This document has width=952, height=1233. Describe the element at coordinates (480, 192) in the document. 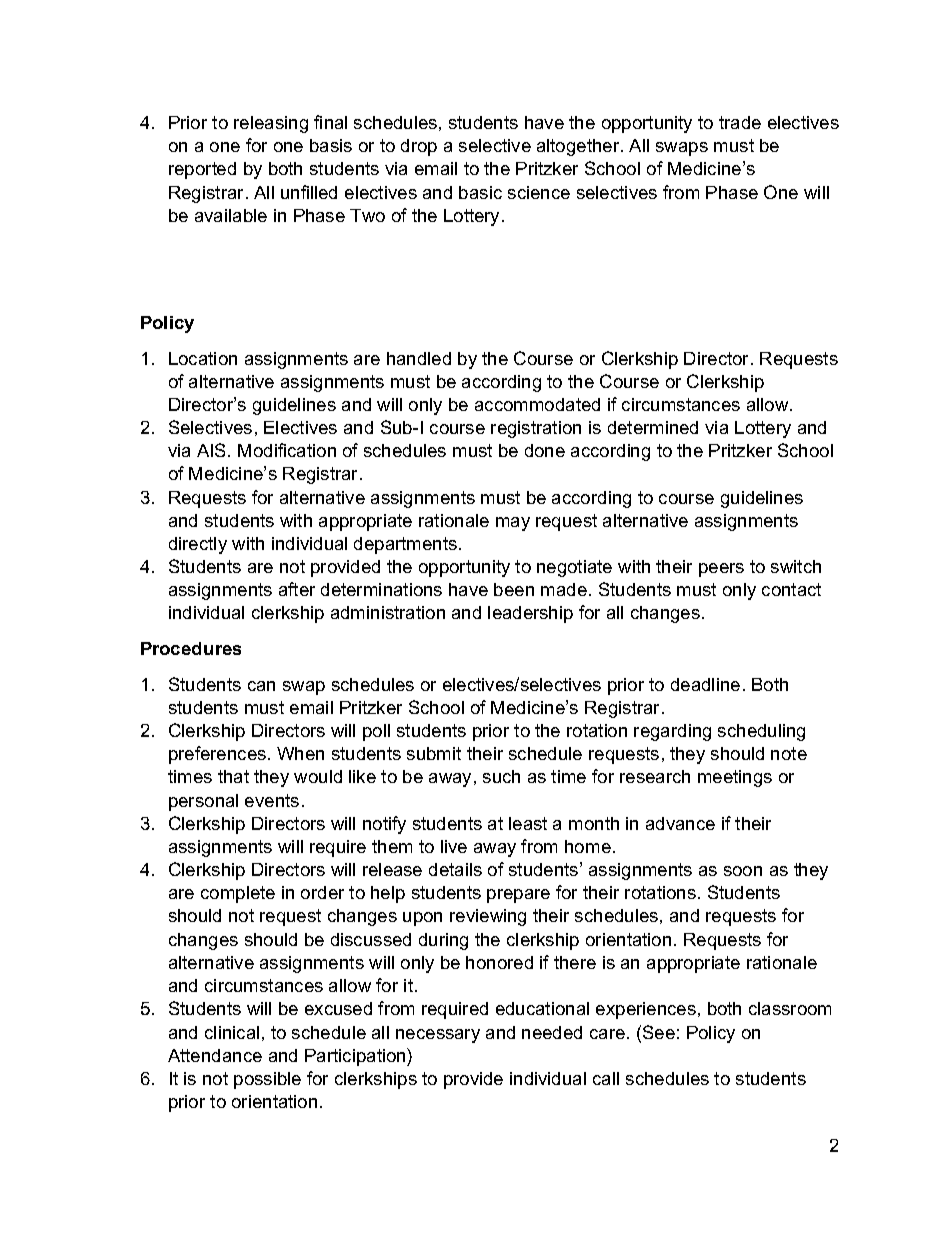

I see `basic` at that location.
